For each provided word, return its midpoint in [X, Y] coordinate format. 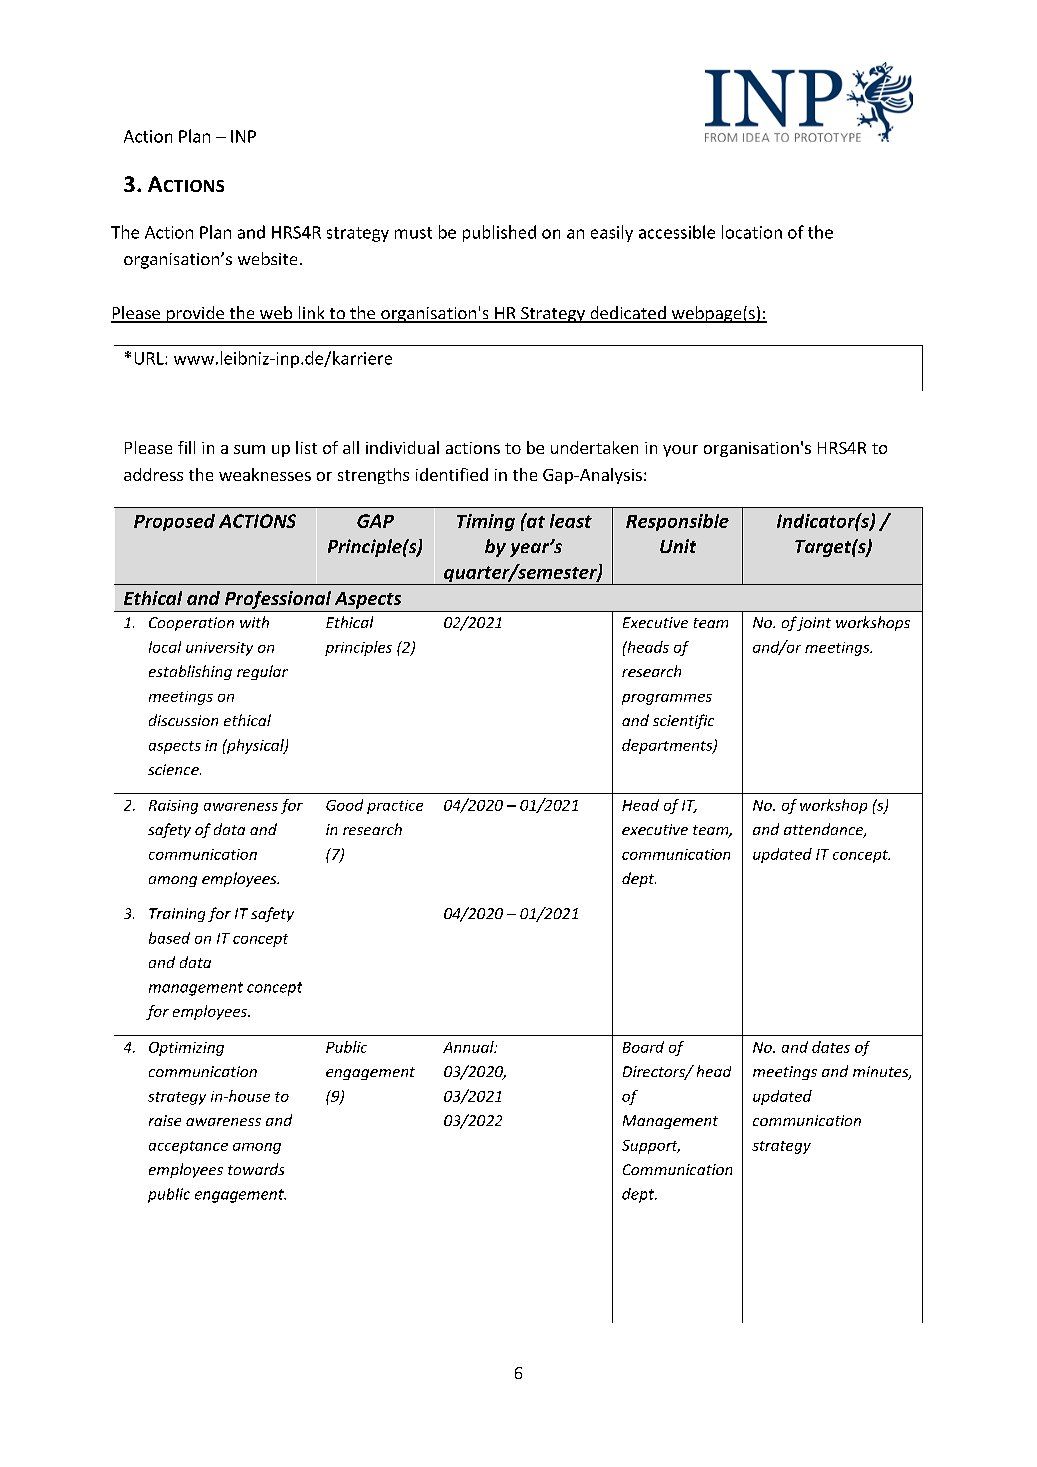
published [499, 233]
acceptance [188, 1147]
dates [831, 1047]
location [752, 232]
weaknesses [265, 474]
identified [452, 474]
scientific [683, 721]
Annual [469, 1047]
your [680, 451]
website [267, 258]
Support [651, 1147]
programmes [667, 699]
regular [262, 672]
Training [177, 915]
